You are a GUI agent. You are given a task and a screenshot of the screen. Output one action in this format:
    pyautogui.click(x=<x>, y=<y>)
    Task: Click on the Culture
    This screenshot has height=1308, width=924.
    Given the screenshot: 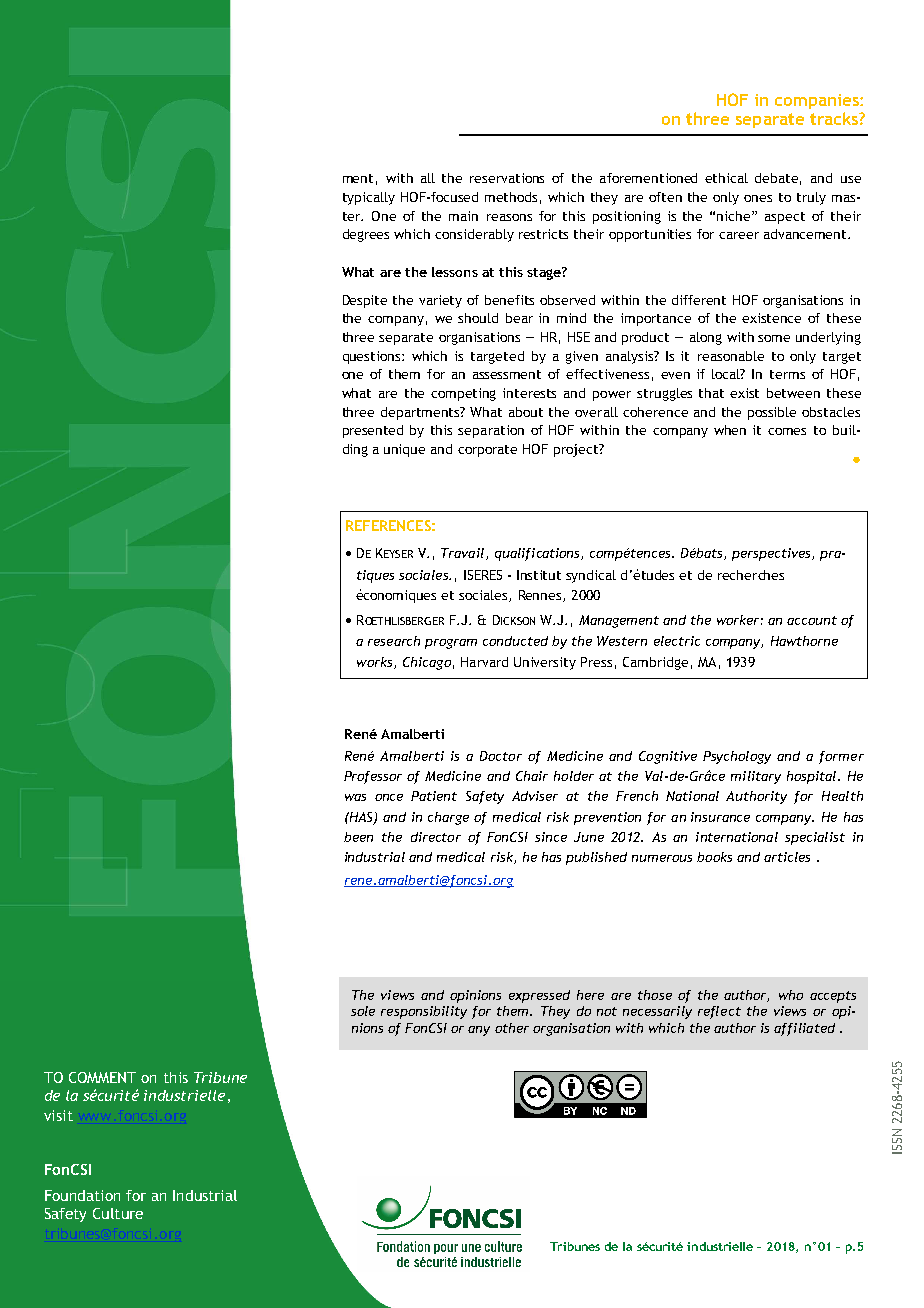 What is the action you would take?
    pyautogui.click(x=118, y=1213)
